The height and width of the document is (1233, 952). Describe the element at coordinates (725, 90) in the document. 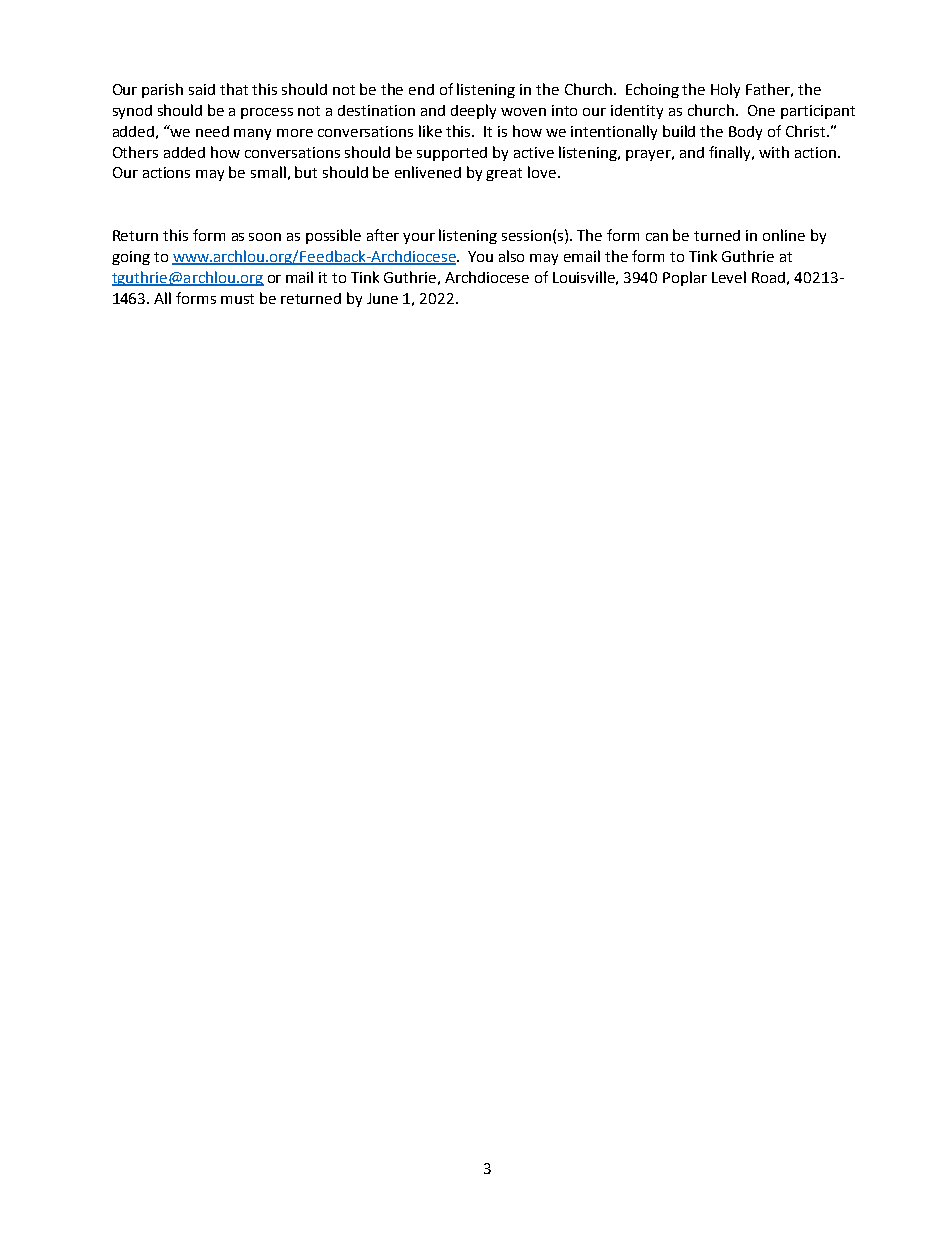

I see `Holy` at that location.
